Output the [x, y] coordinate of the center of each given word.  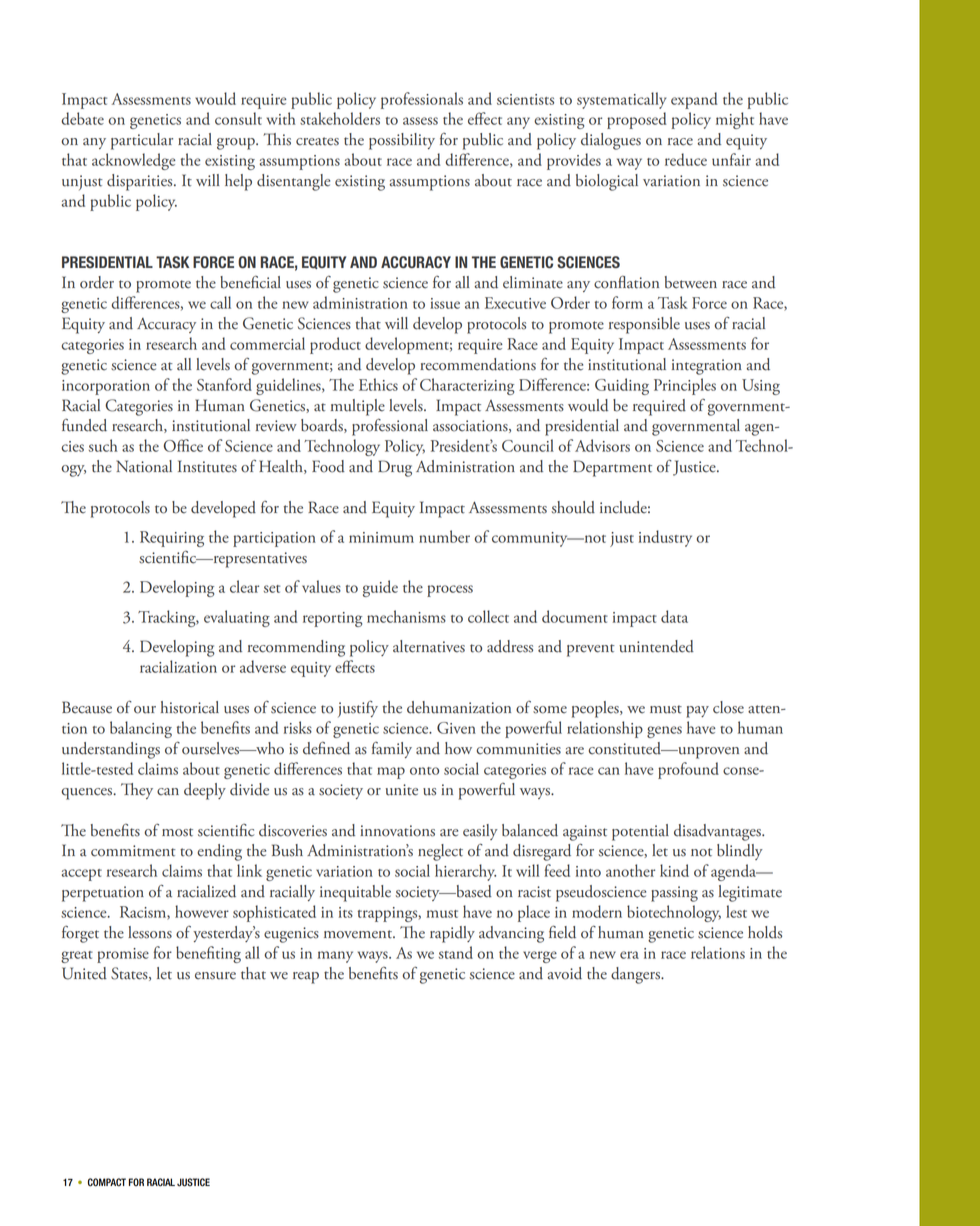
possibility [402, 141]
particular [142, 141]
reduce [686, 159]
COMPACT [107, 1182]
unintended [656, 646]
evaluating [237, 618]
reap [306, 978]
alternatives [429, 646]
